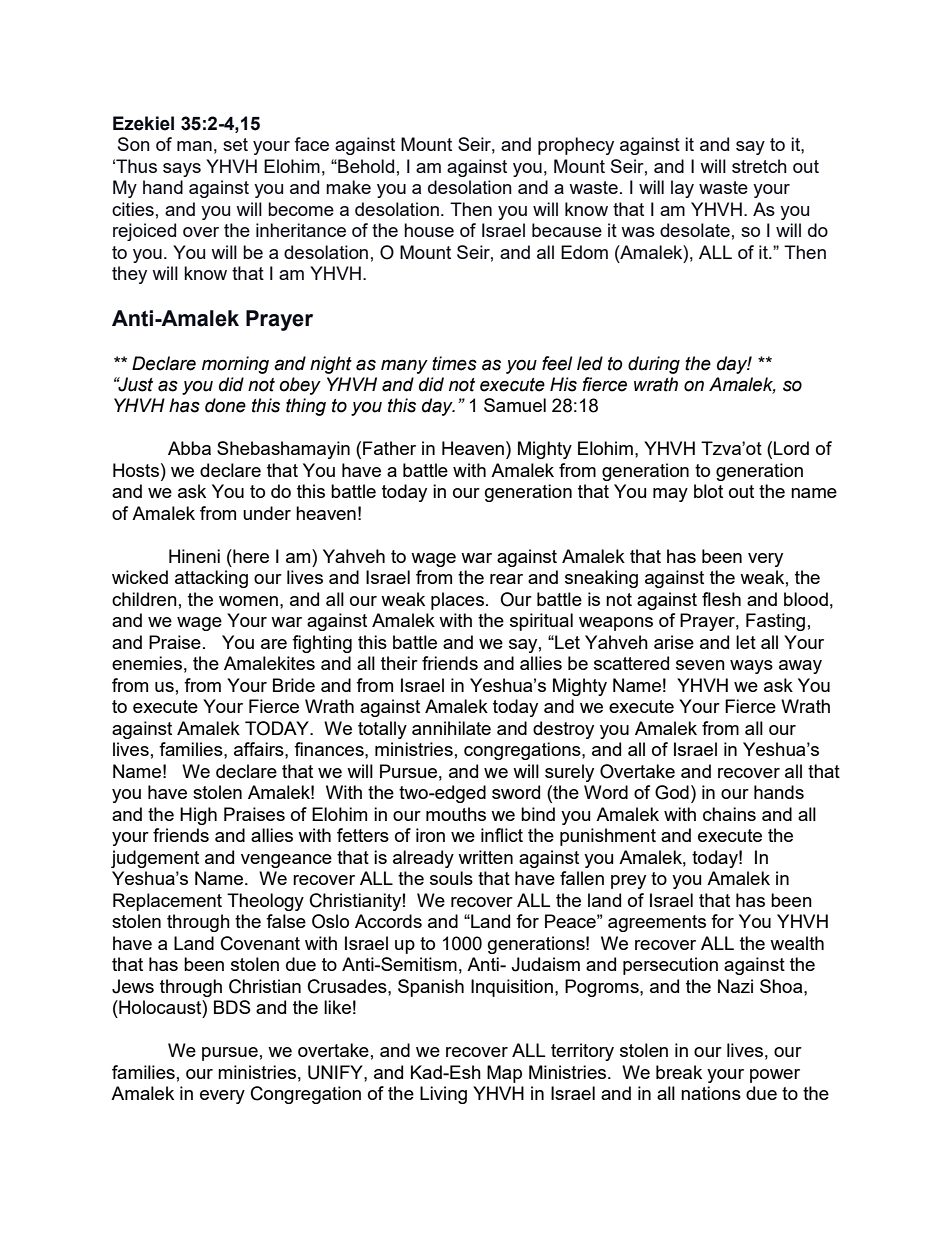  Describe the element at coordinates (576, 146) in the screenshot. I see `prophecy` at that location.
